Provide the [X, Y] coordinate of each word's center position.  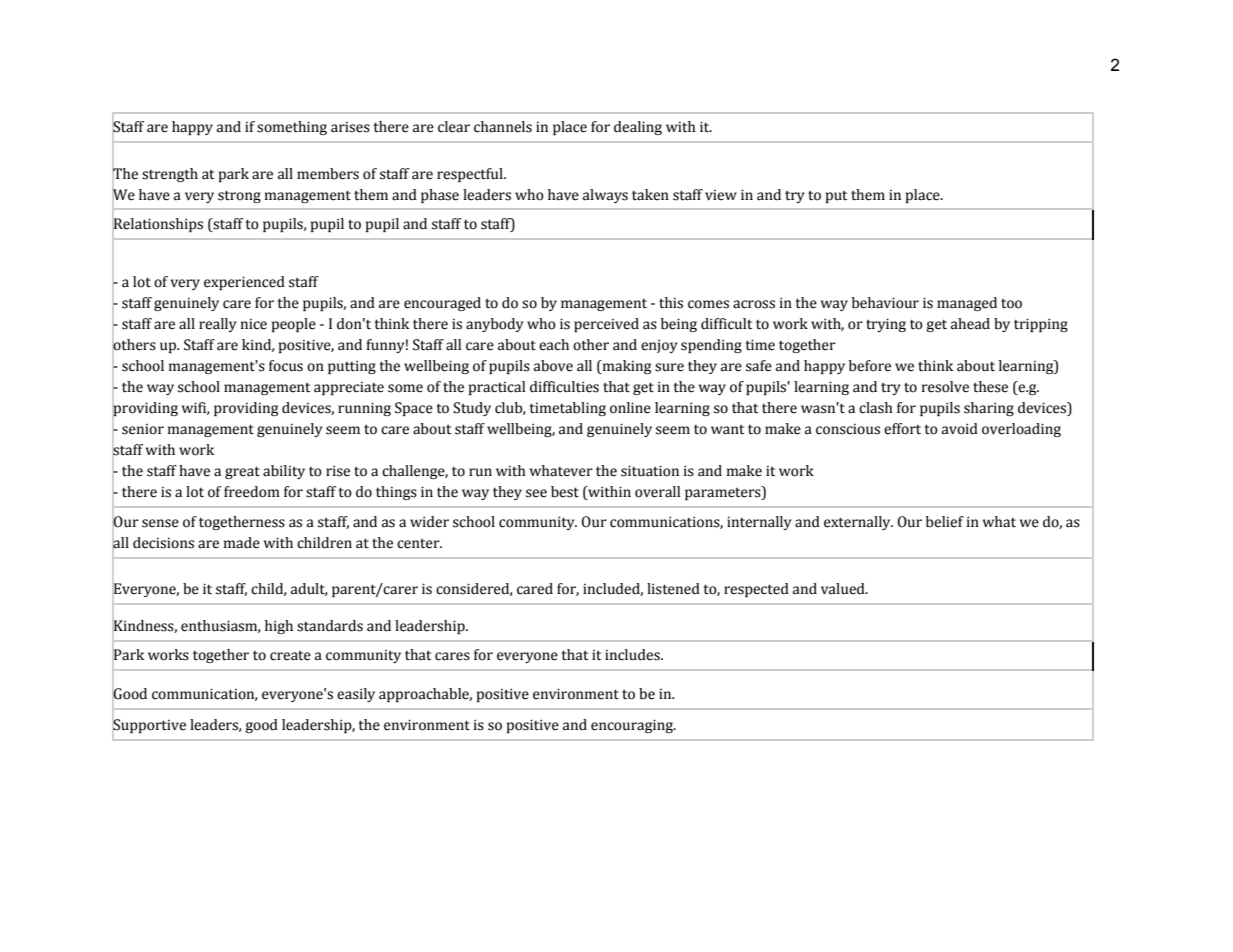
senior [143, 429]
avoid [960, 429]
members [328, 174]
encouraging [633, 726]
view [721, 195]
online [630, 408]
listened [673, 589]
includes [633, 655]
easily [356, 695]
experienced [244, 283]
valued [844, 589]
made [242, 543]
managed [967, 304]
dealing [638, 128]
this [671, 303]
